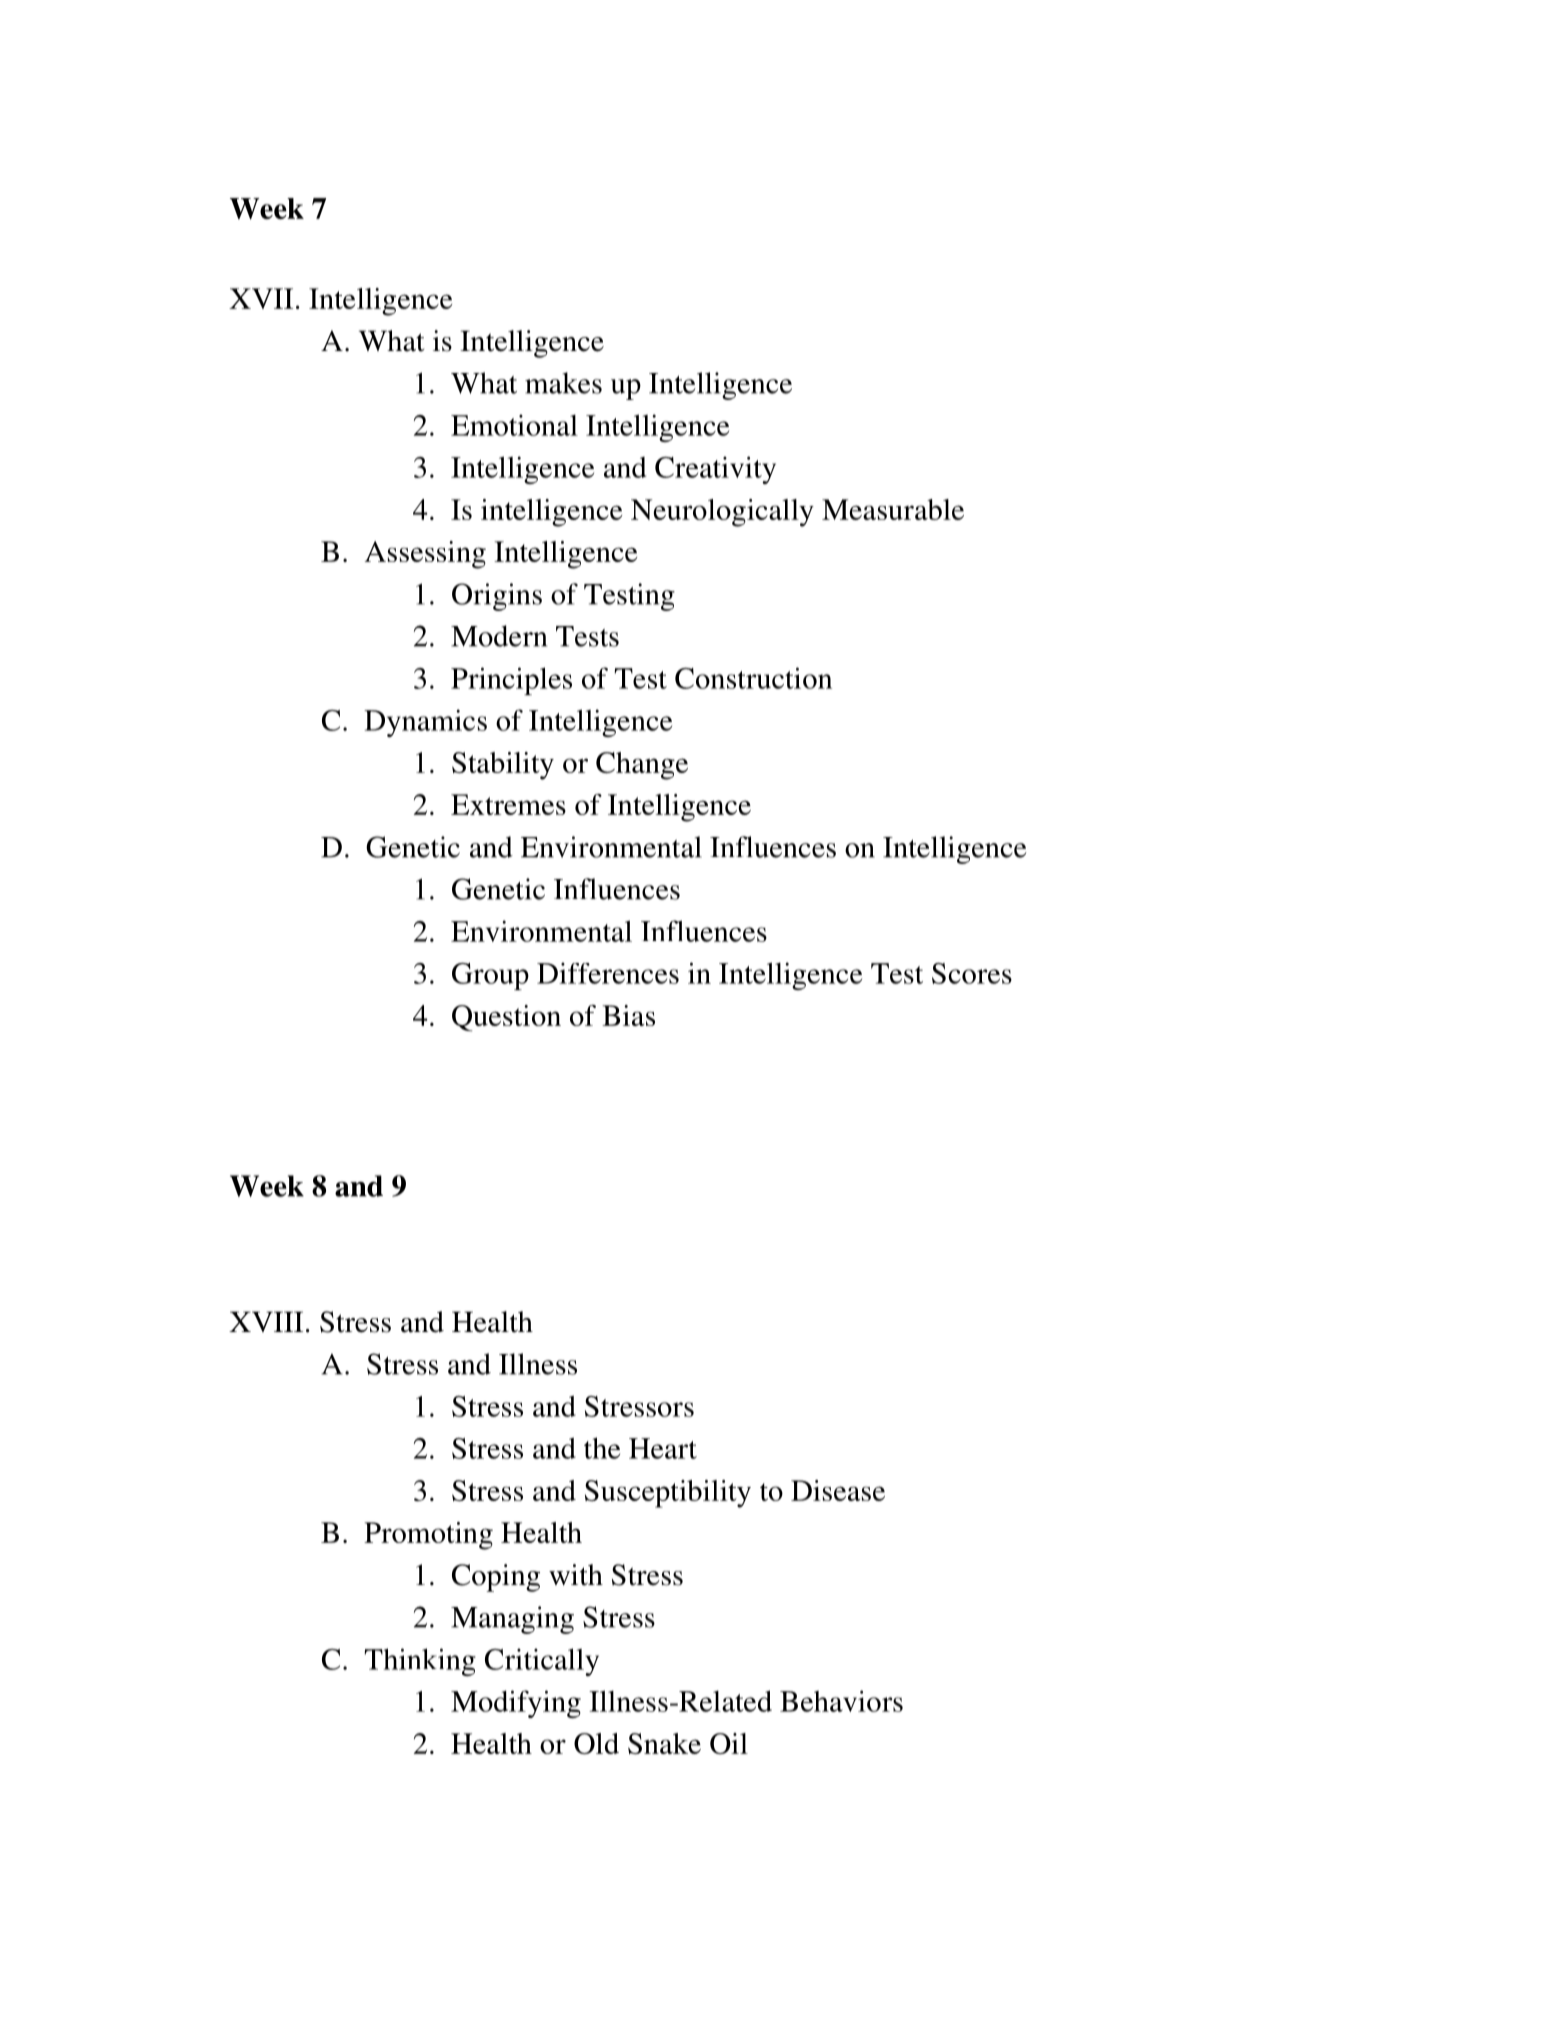 This page has height=2018, width=1559. I want to click on Heart, so click(663, 1448).
